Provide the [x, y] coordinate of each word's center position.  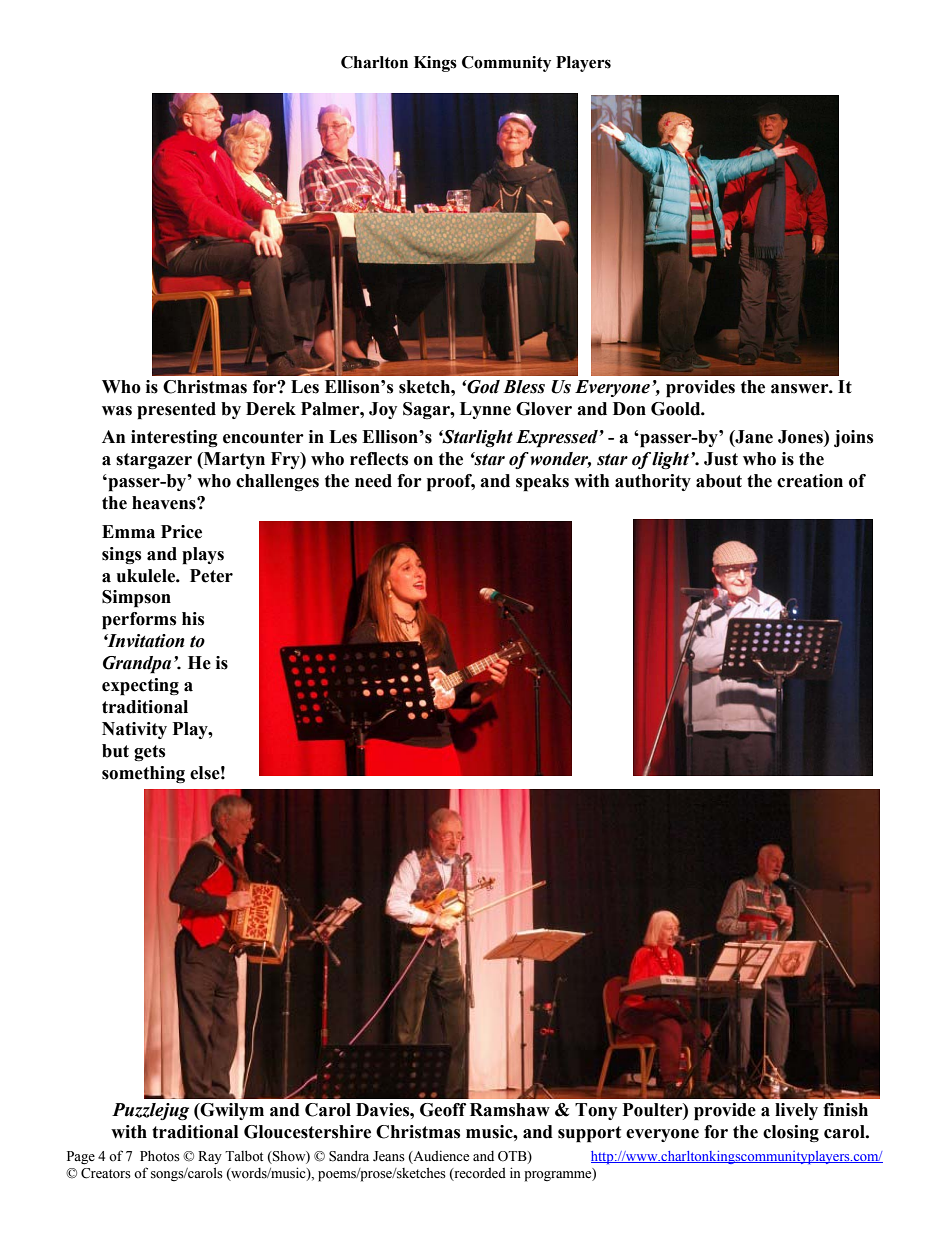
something [143, 774]
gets [149, 753]
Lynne [485, 410]
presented [176, 411]
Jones [801, 437]
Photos [160, 1156]
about [719, 481]
